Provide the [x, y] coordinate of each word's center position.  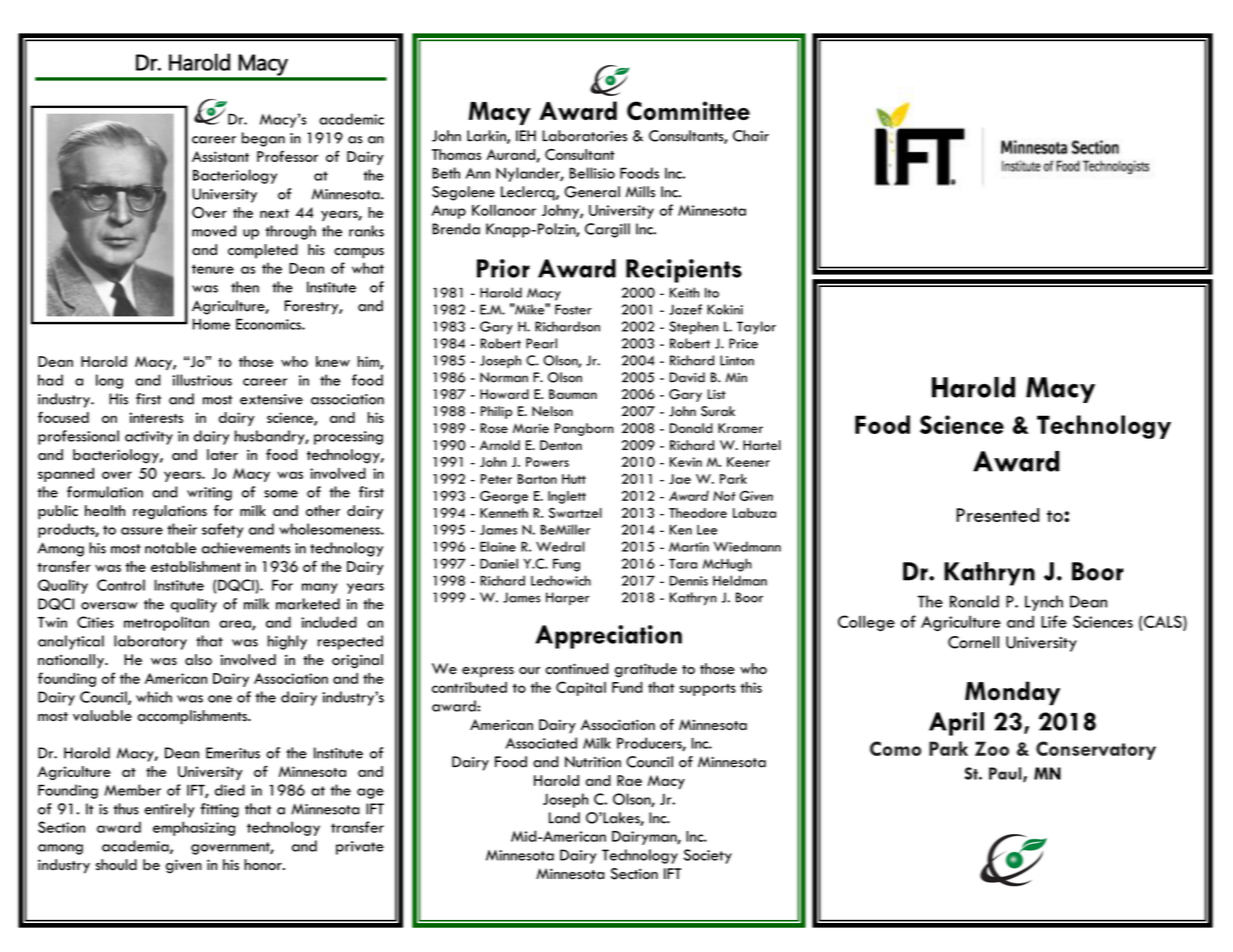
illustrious [202, 380]
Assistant [220, 156]
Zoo [992, 748]
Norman [504, 377]
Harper [567, 598]
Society [708, 856]
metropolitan [166, 623]
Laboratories [584, 136]
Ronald [974, 601]
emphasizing [194, 828]
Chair [751, 136]
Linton [737, 360]
